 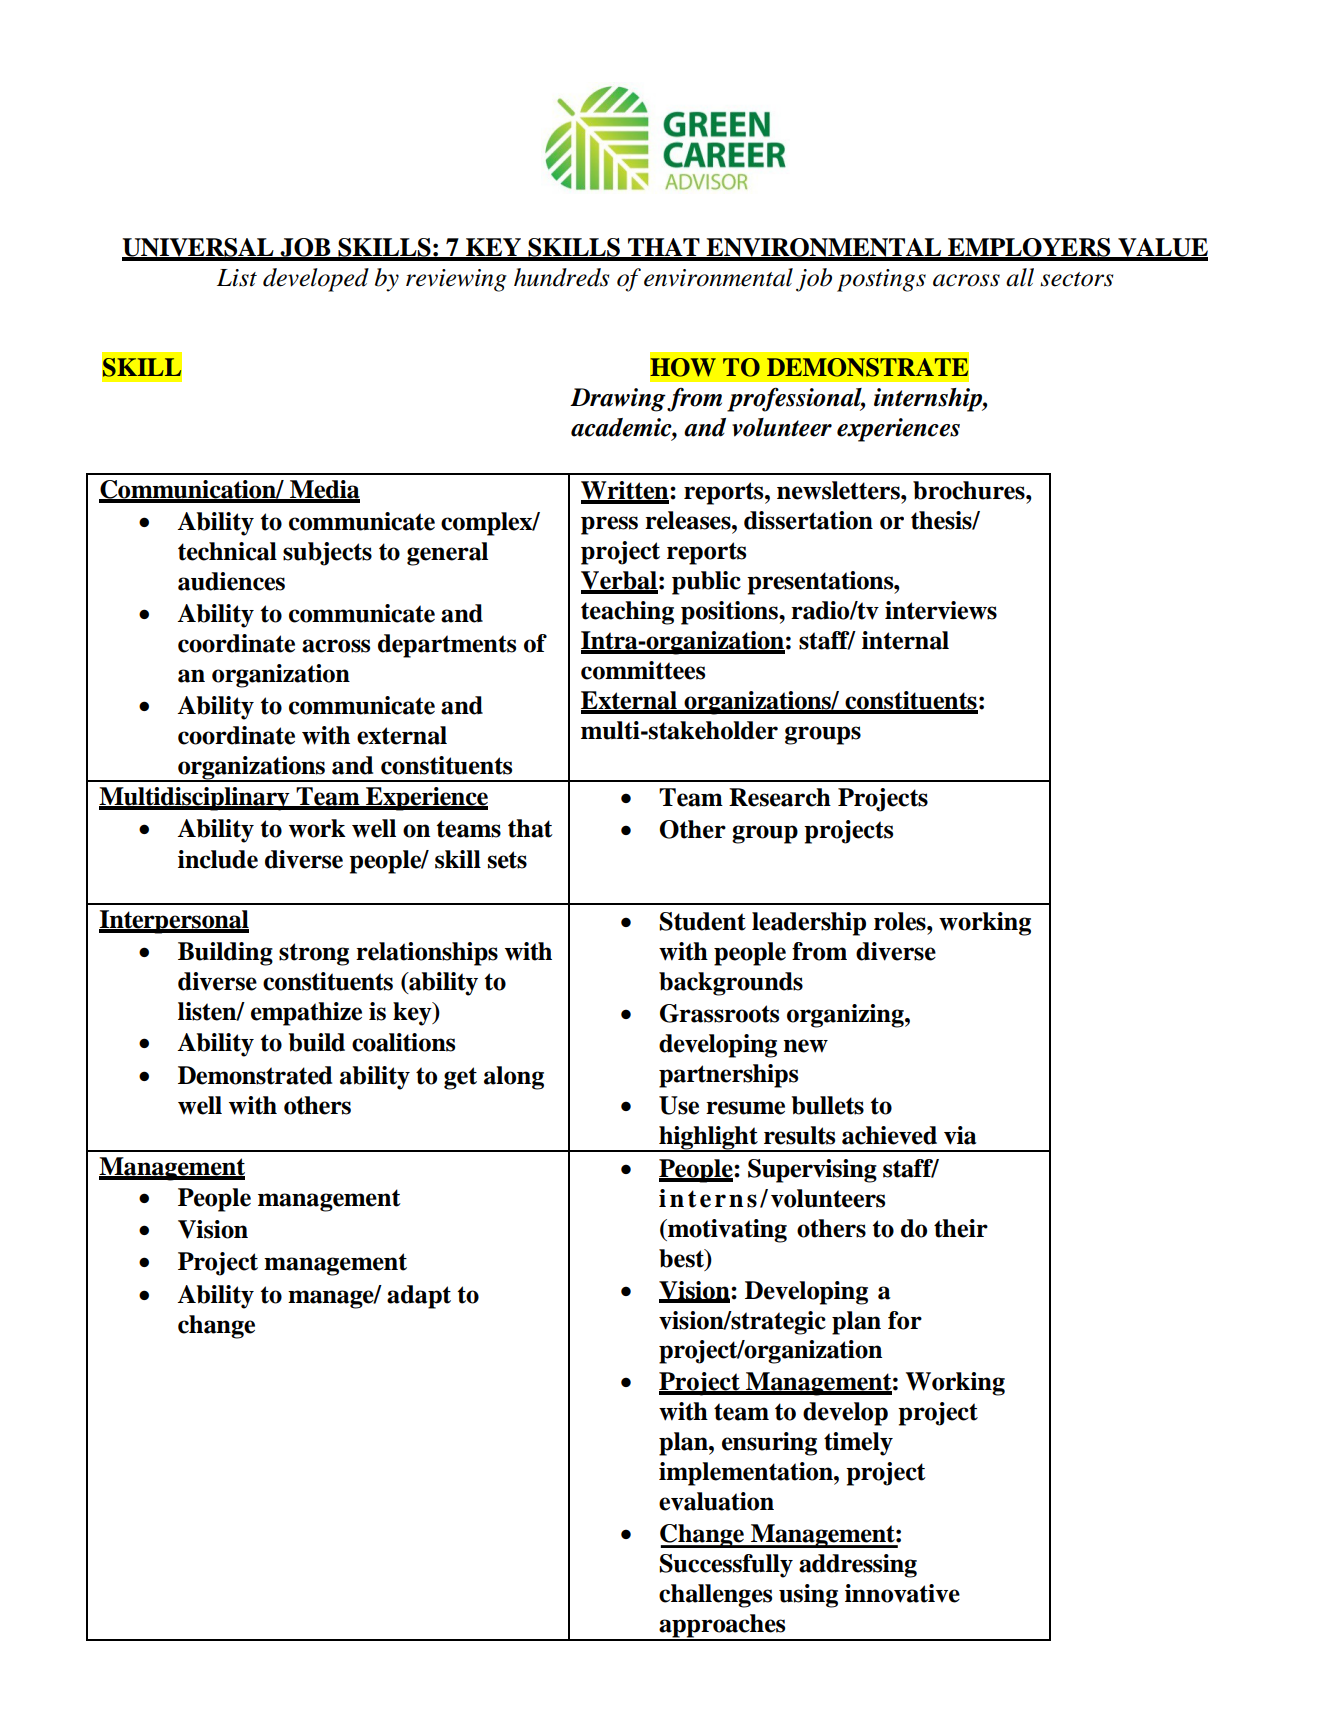 I want to click on postings, so click(x=881, y=280).
